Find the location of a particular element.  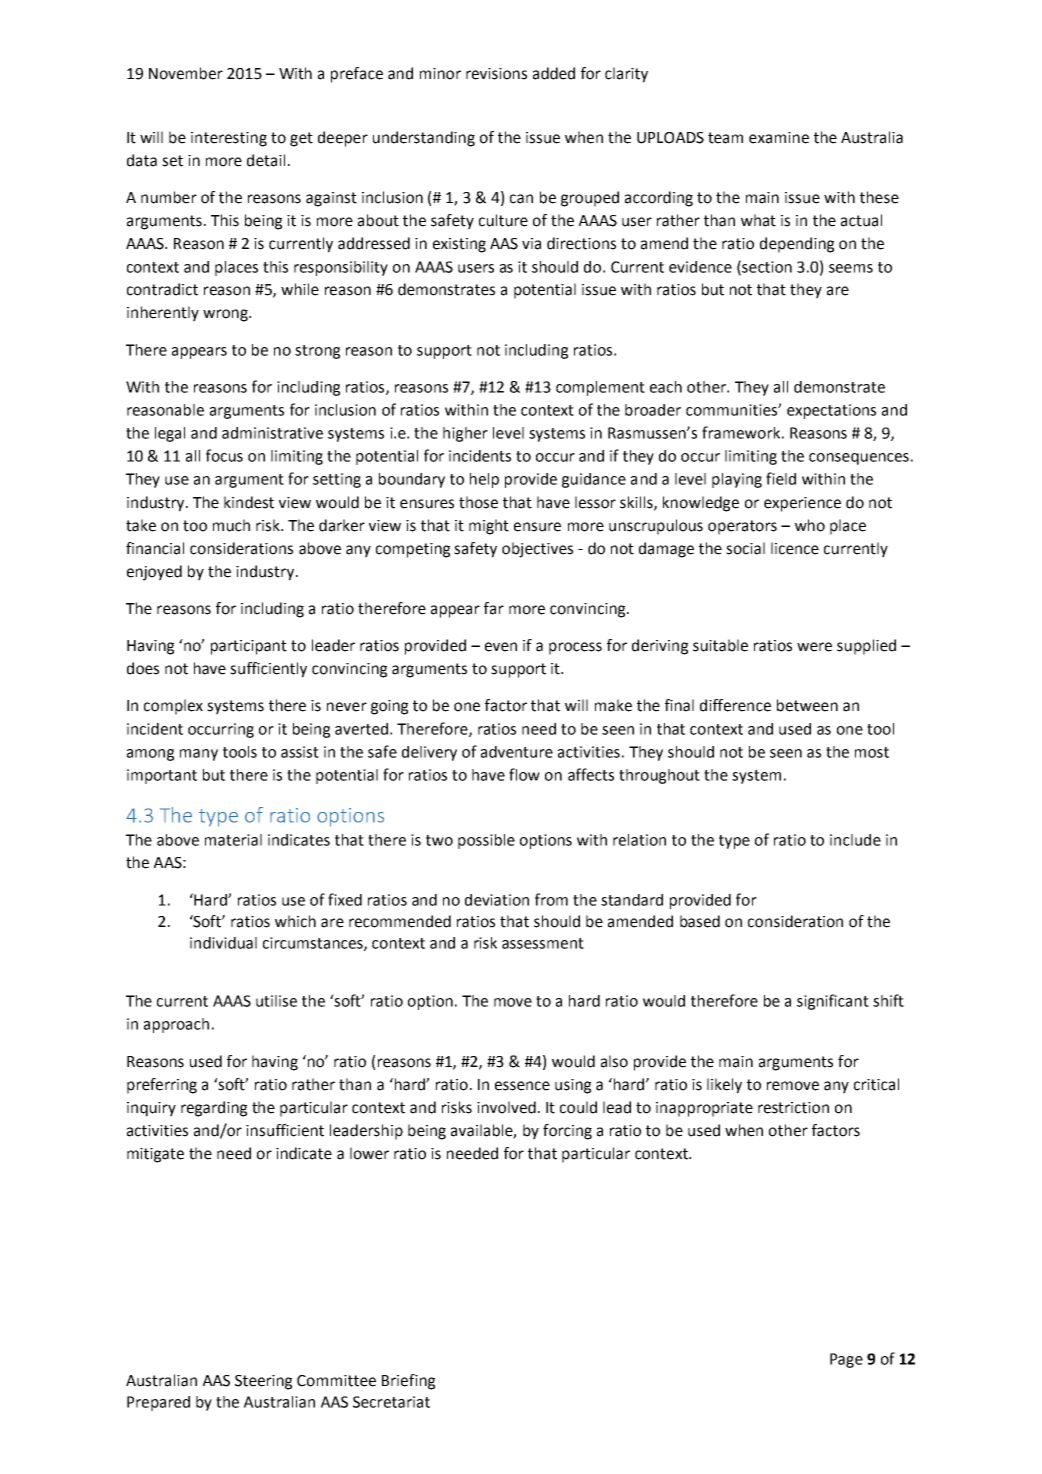

many is located at coordinates (199, 755).
